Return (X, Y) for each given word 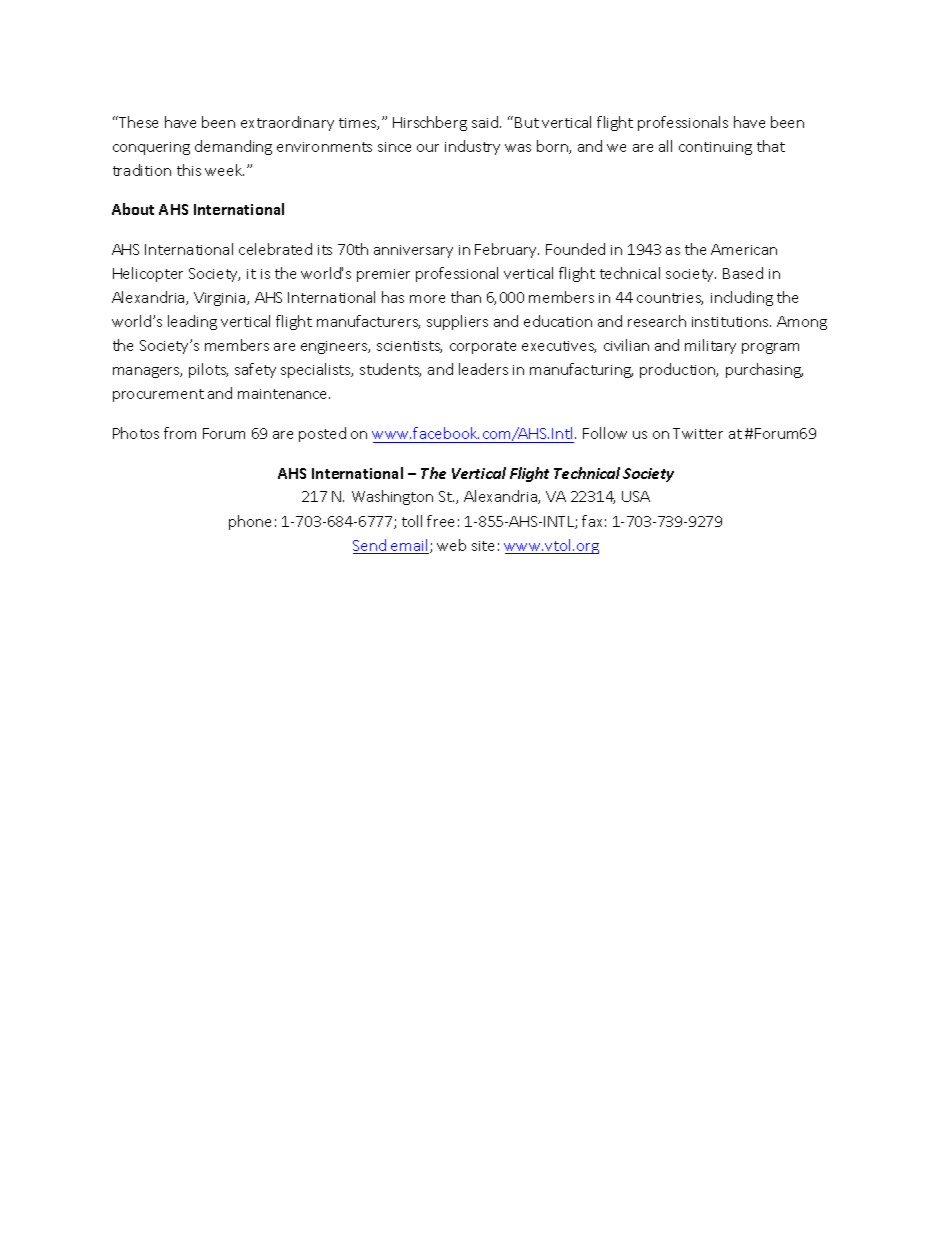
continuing (715, 148)
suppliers (457, 322)
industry (472, 147)
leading (192, 322)
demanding (233, 147)
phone (250, 522)
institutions (731, 322)
